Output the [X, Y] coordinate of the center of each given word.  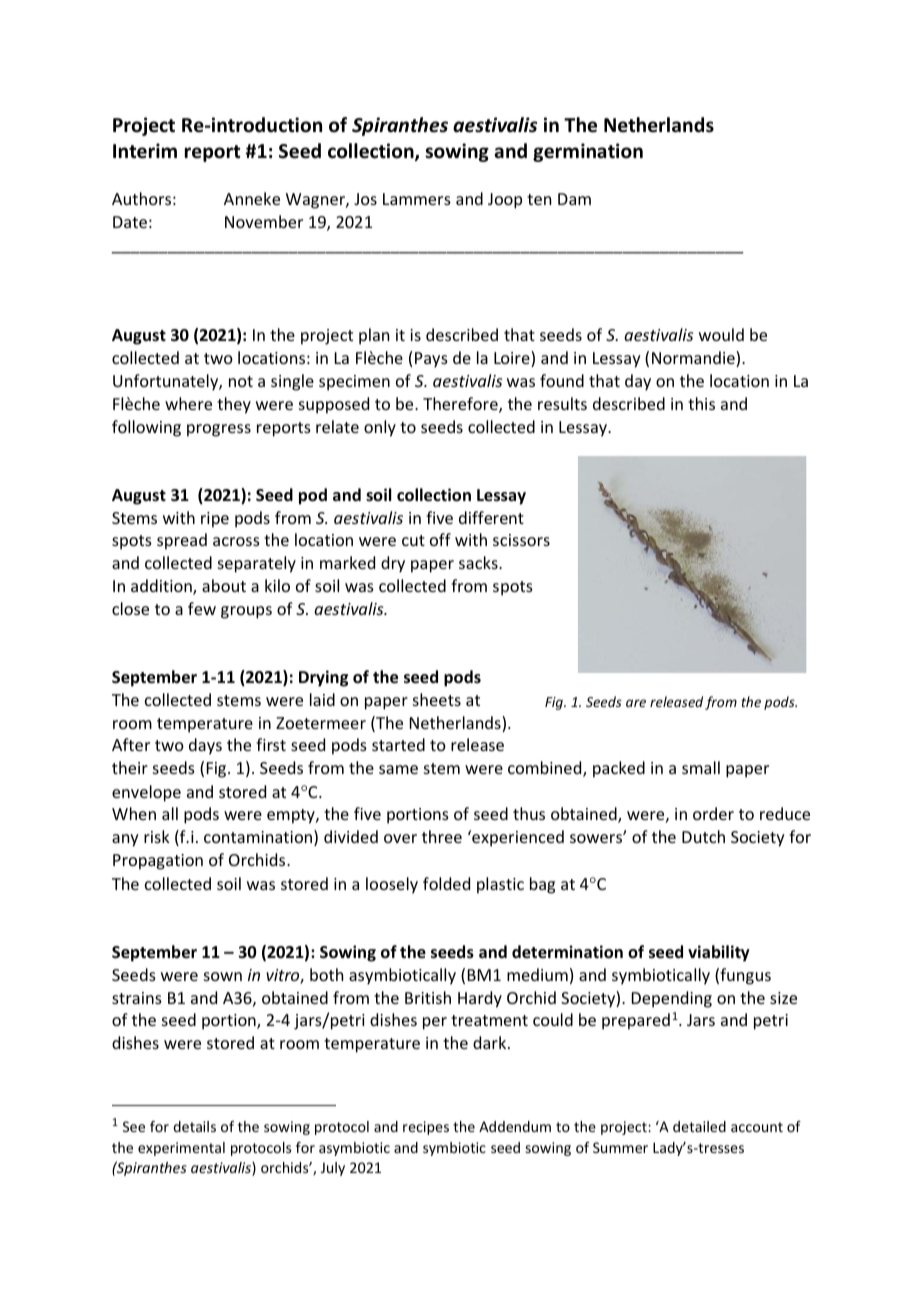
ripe [215, 520]
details [194, 1126]
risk [157, 836]
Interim [145, 151]
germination [588, 152]
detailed [699, 1126]
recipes [426, 1128]
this [701, 403]
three [442, 836]
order [713, 813]
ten [539, 199]
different [491, 517]
